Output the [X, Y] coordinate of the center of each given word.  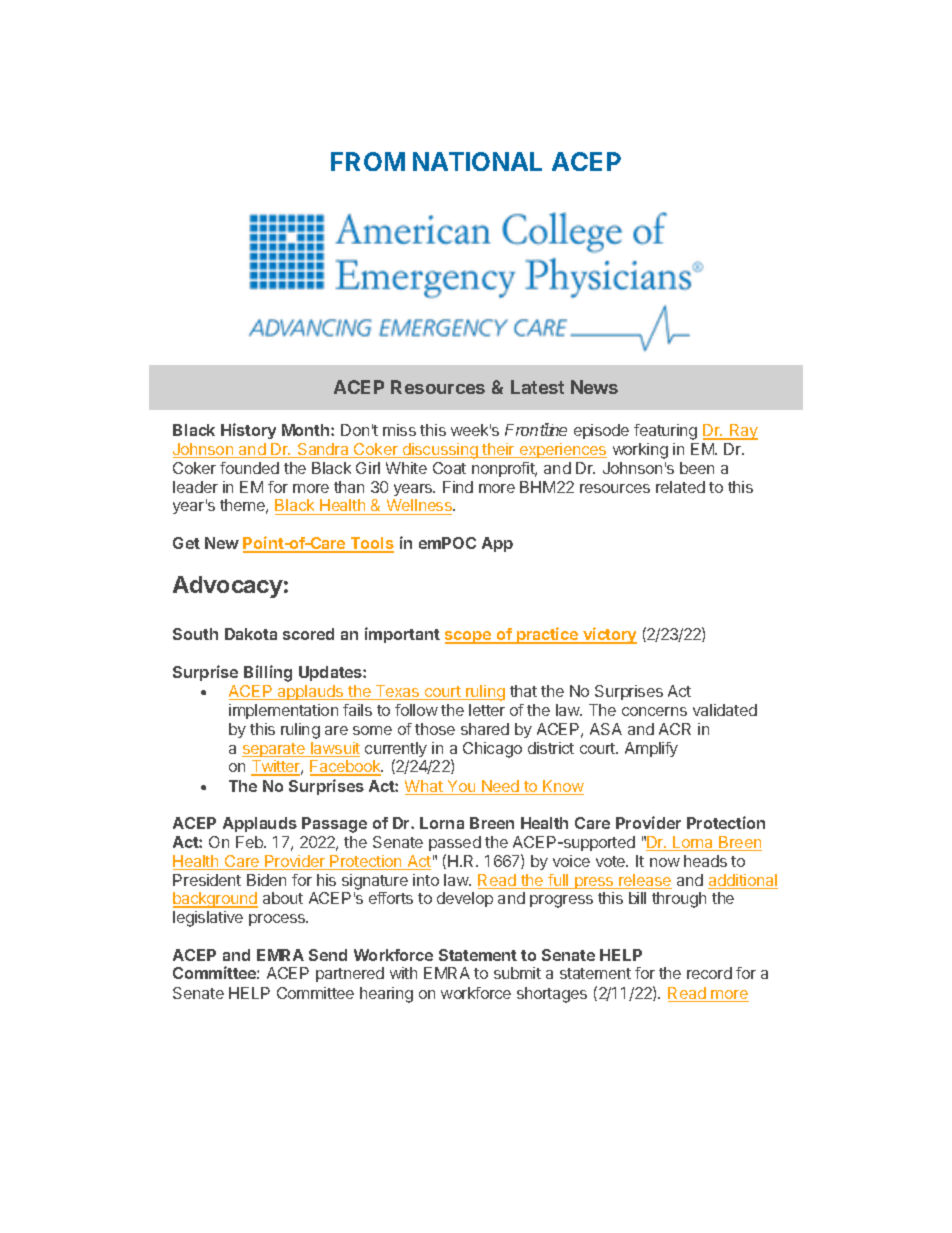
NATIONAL [477, 161]
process [278, 920]
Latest [537, 387]
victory [609, 635]
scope [469, 637]
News [594, 387]
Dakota [251, 634]
